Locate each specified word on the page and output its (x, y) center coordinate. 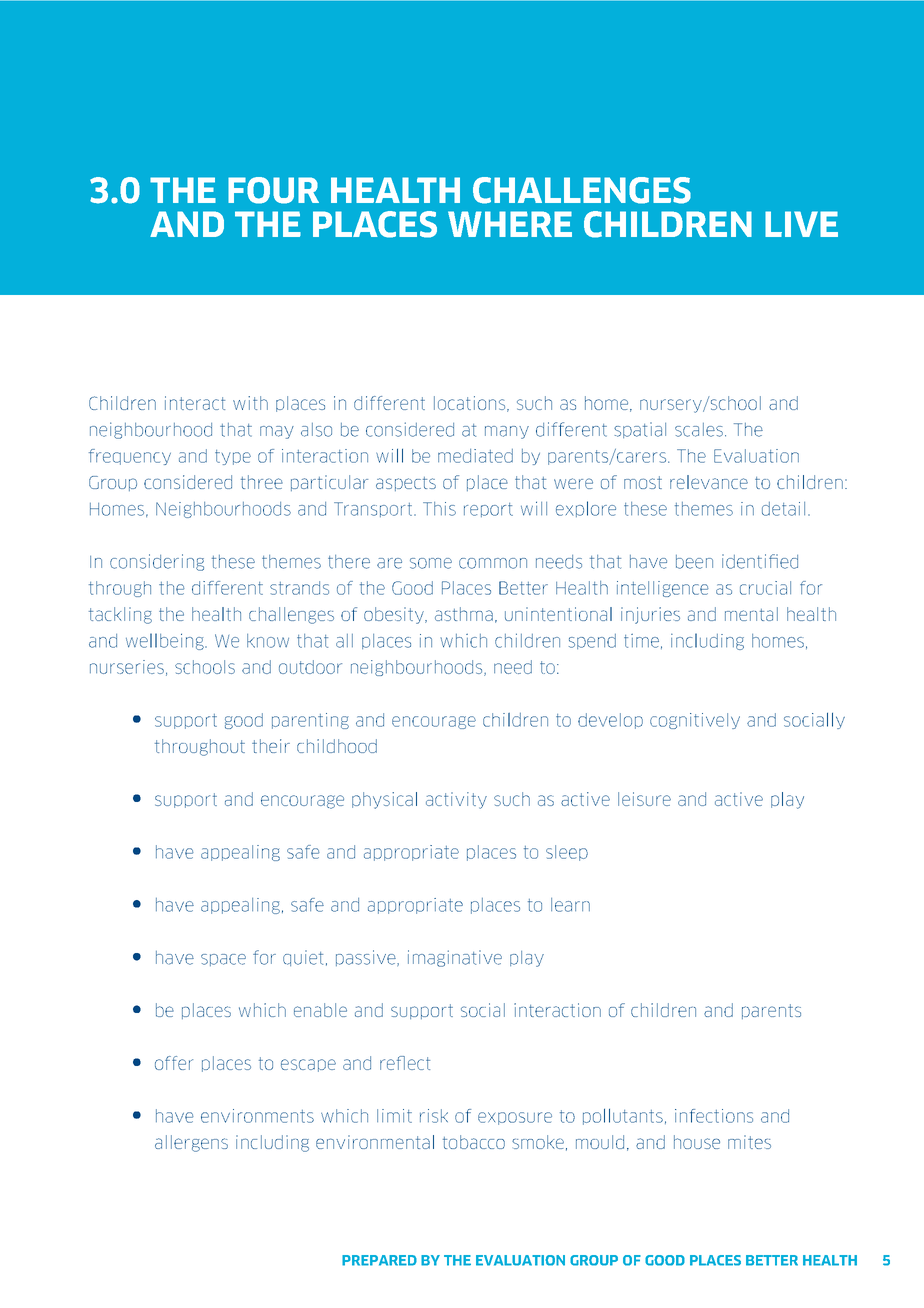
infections (714, 1116)
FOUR (273, 190)
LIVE (801, 224)
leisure (644, 799)
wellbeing (166, 641)
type (233, 457)
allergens (191, 1143)
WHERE (510, 224)
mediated (475, 456)
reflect (405, 1063)
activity (456, 800)
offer (174, 1063)
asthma (464, 614)
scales (699, 430)
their (271, 746)
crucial (765, 588)
